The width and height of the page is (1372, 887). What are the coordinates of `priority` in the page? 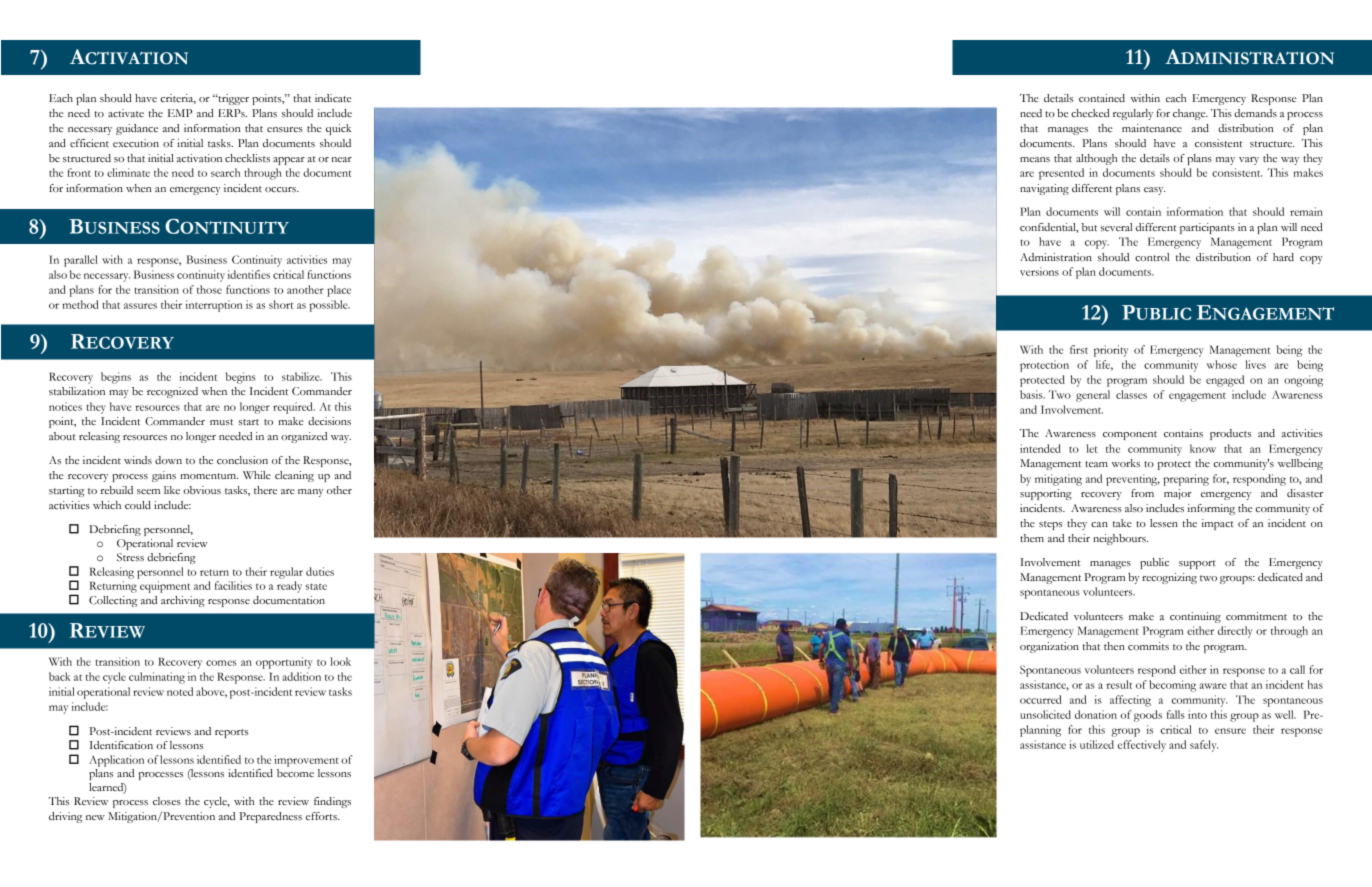 It's located at (1111, 351).
